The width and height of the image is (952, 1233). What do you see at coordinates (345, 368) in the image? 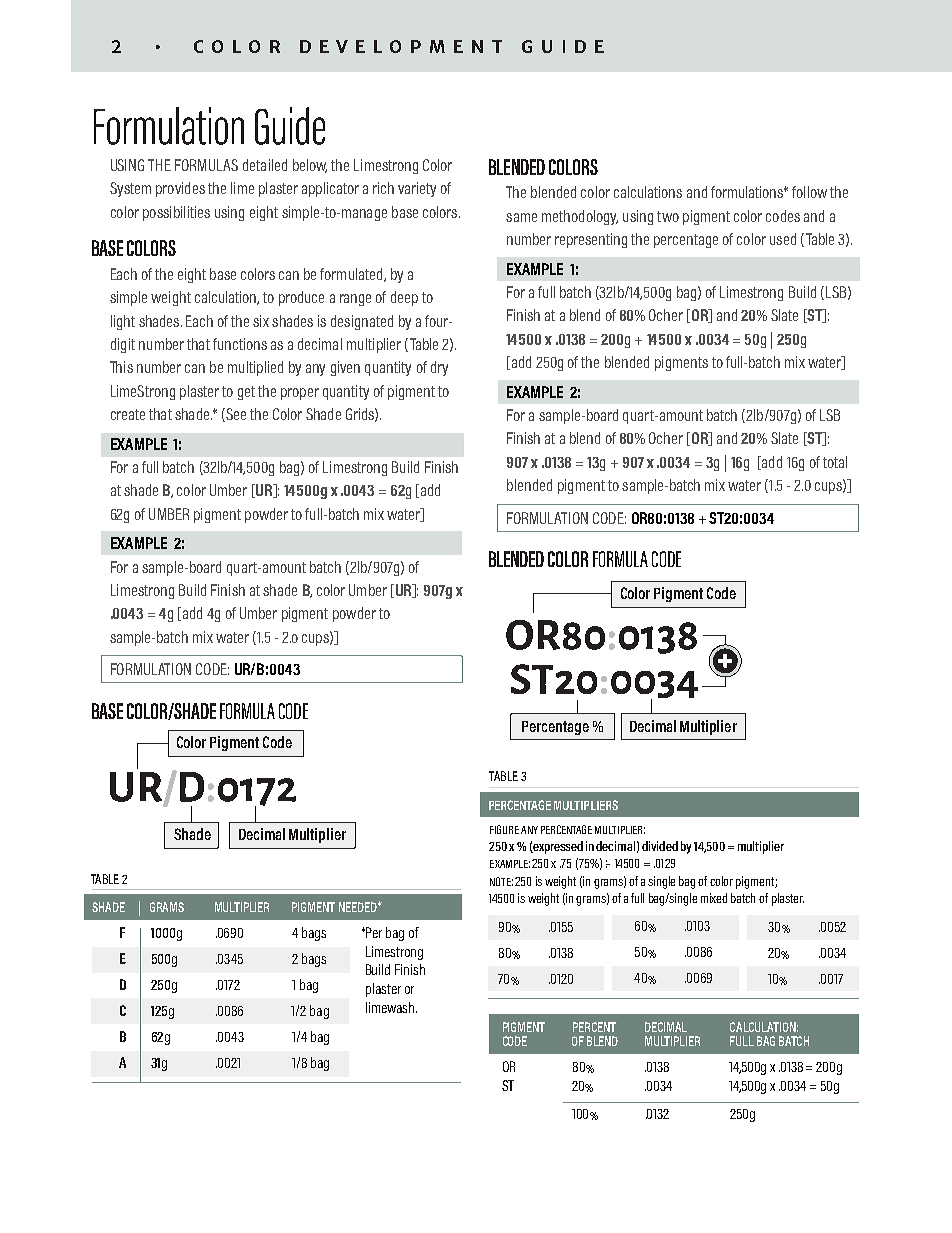
I see `given` at bounding box center [345, 368].
